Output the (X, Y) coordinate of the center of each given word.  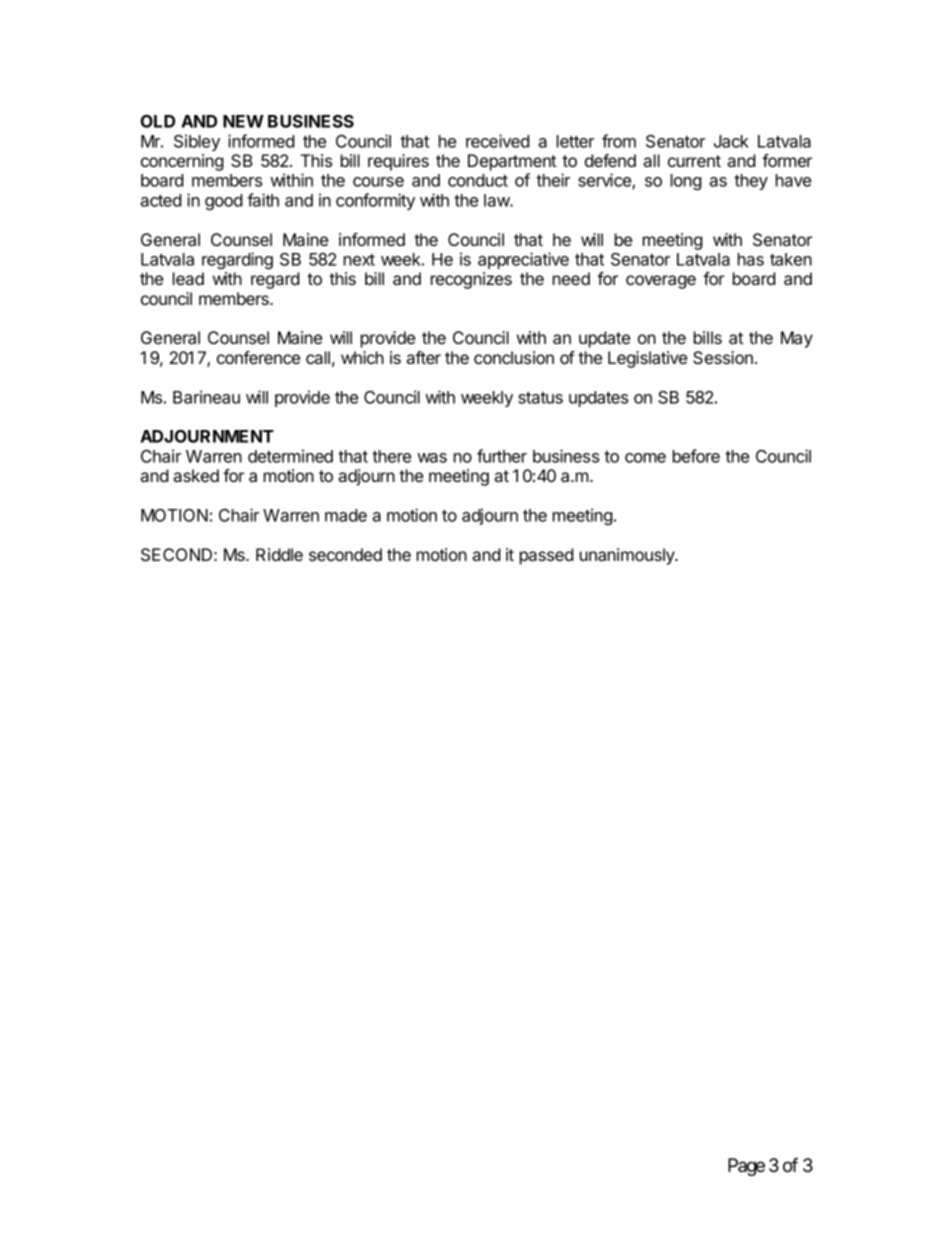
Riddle (279, 554)
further (502, 456)
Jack (731, 141)
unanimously (628, 556)
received (498, 141)
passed (547, 556)
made (346, 515)
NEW (243, 121)
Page (746, 1167)
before (696, 456)
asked (196, 475)
